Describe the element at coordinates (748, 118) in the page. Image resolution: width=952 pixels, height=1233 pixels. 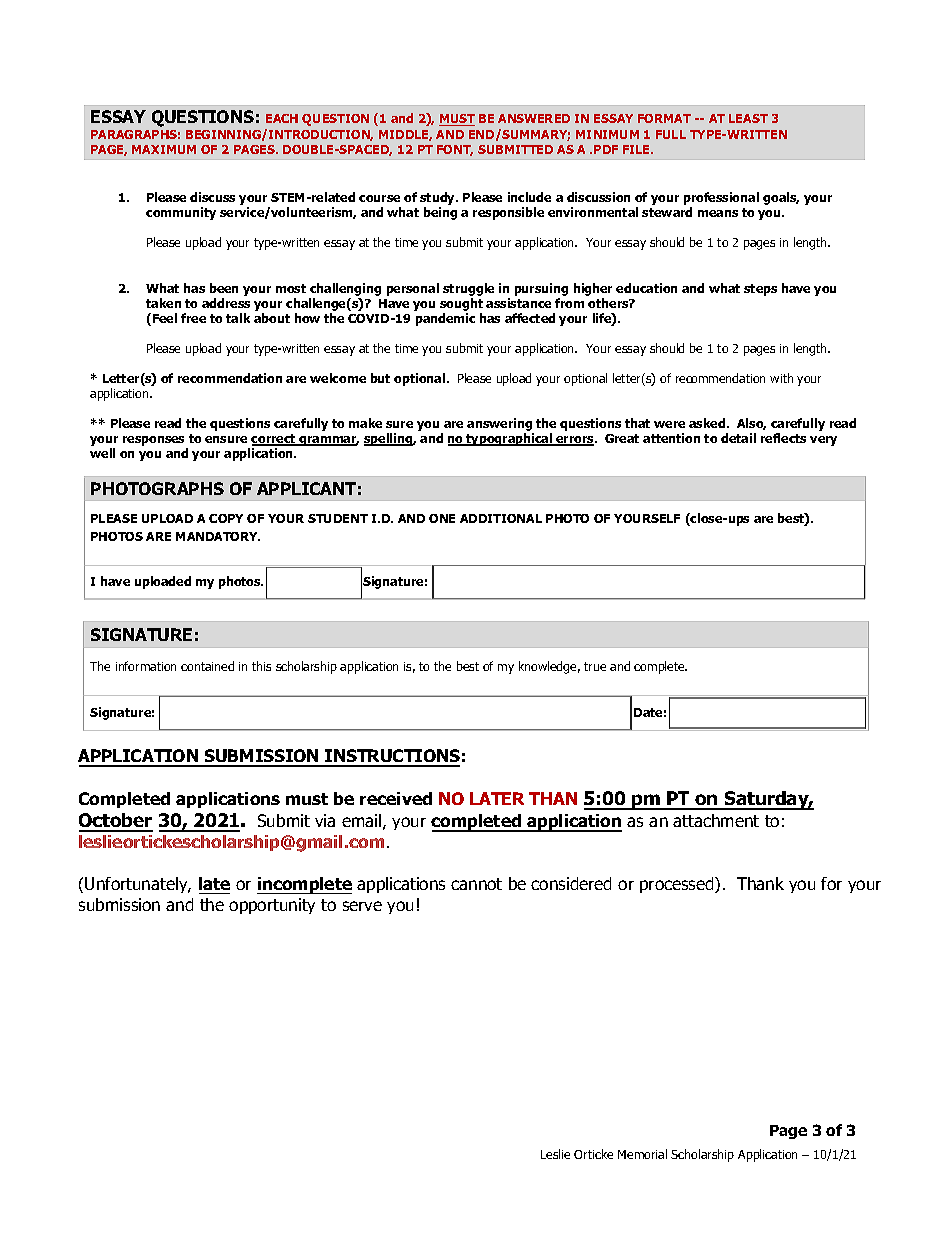
I see `LEAST` at that location.
